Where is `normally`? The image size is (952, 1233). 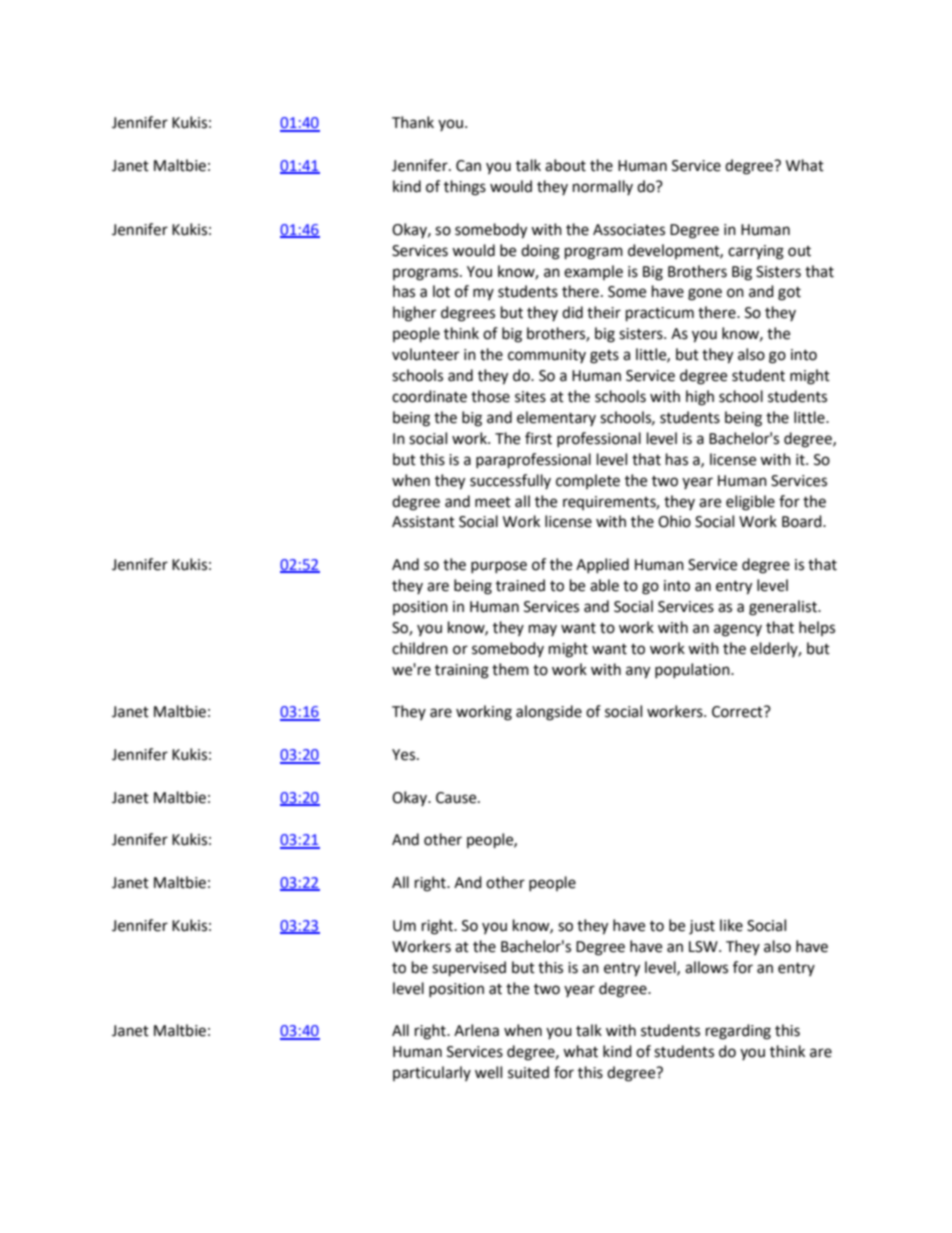
normally is located at coordinates (603, 187).
